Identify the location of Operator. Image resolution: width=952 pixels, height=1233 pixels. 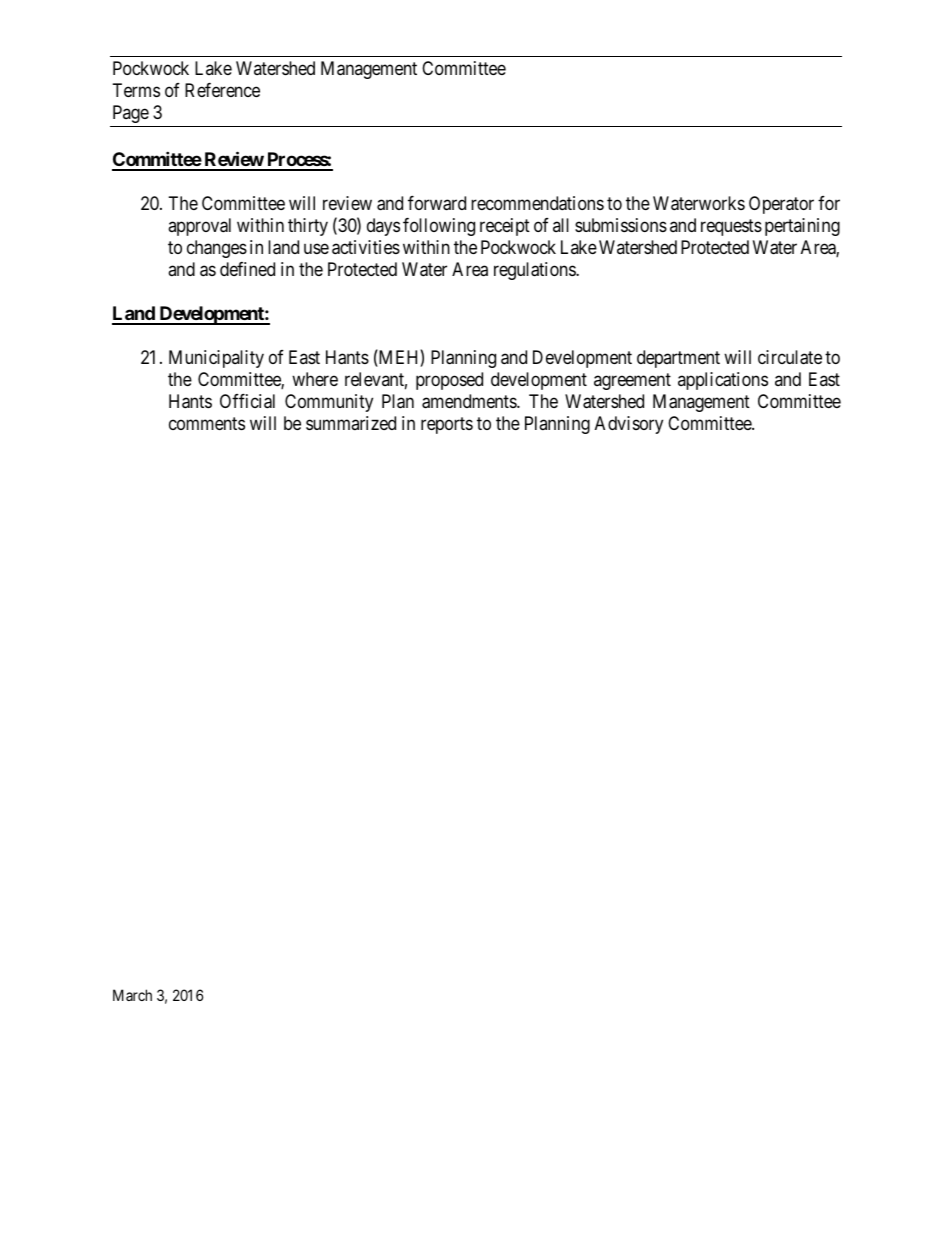
(781, 205).
